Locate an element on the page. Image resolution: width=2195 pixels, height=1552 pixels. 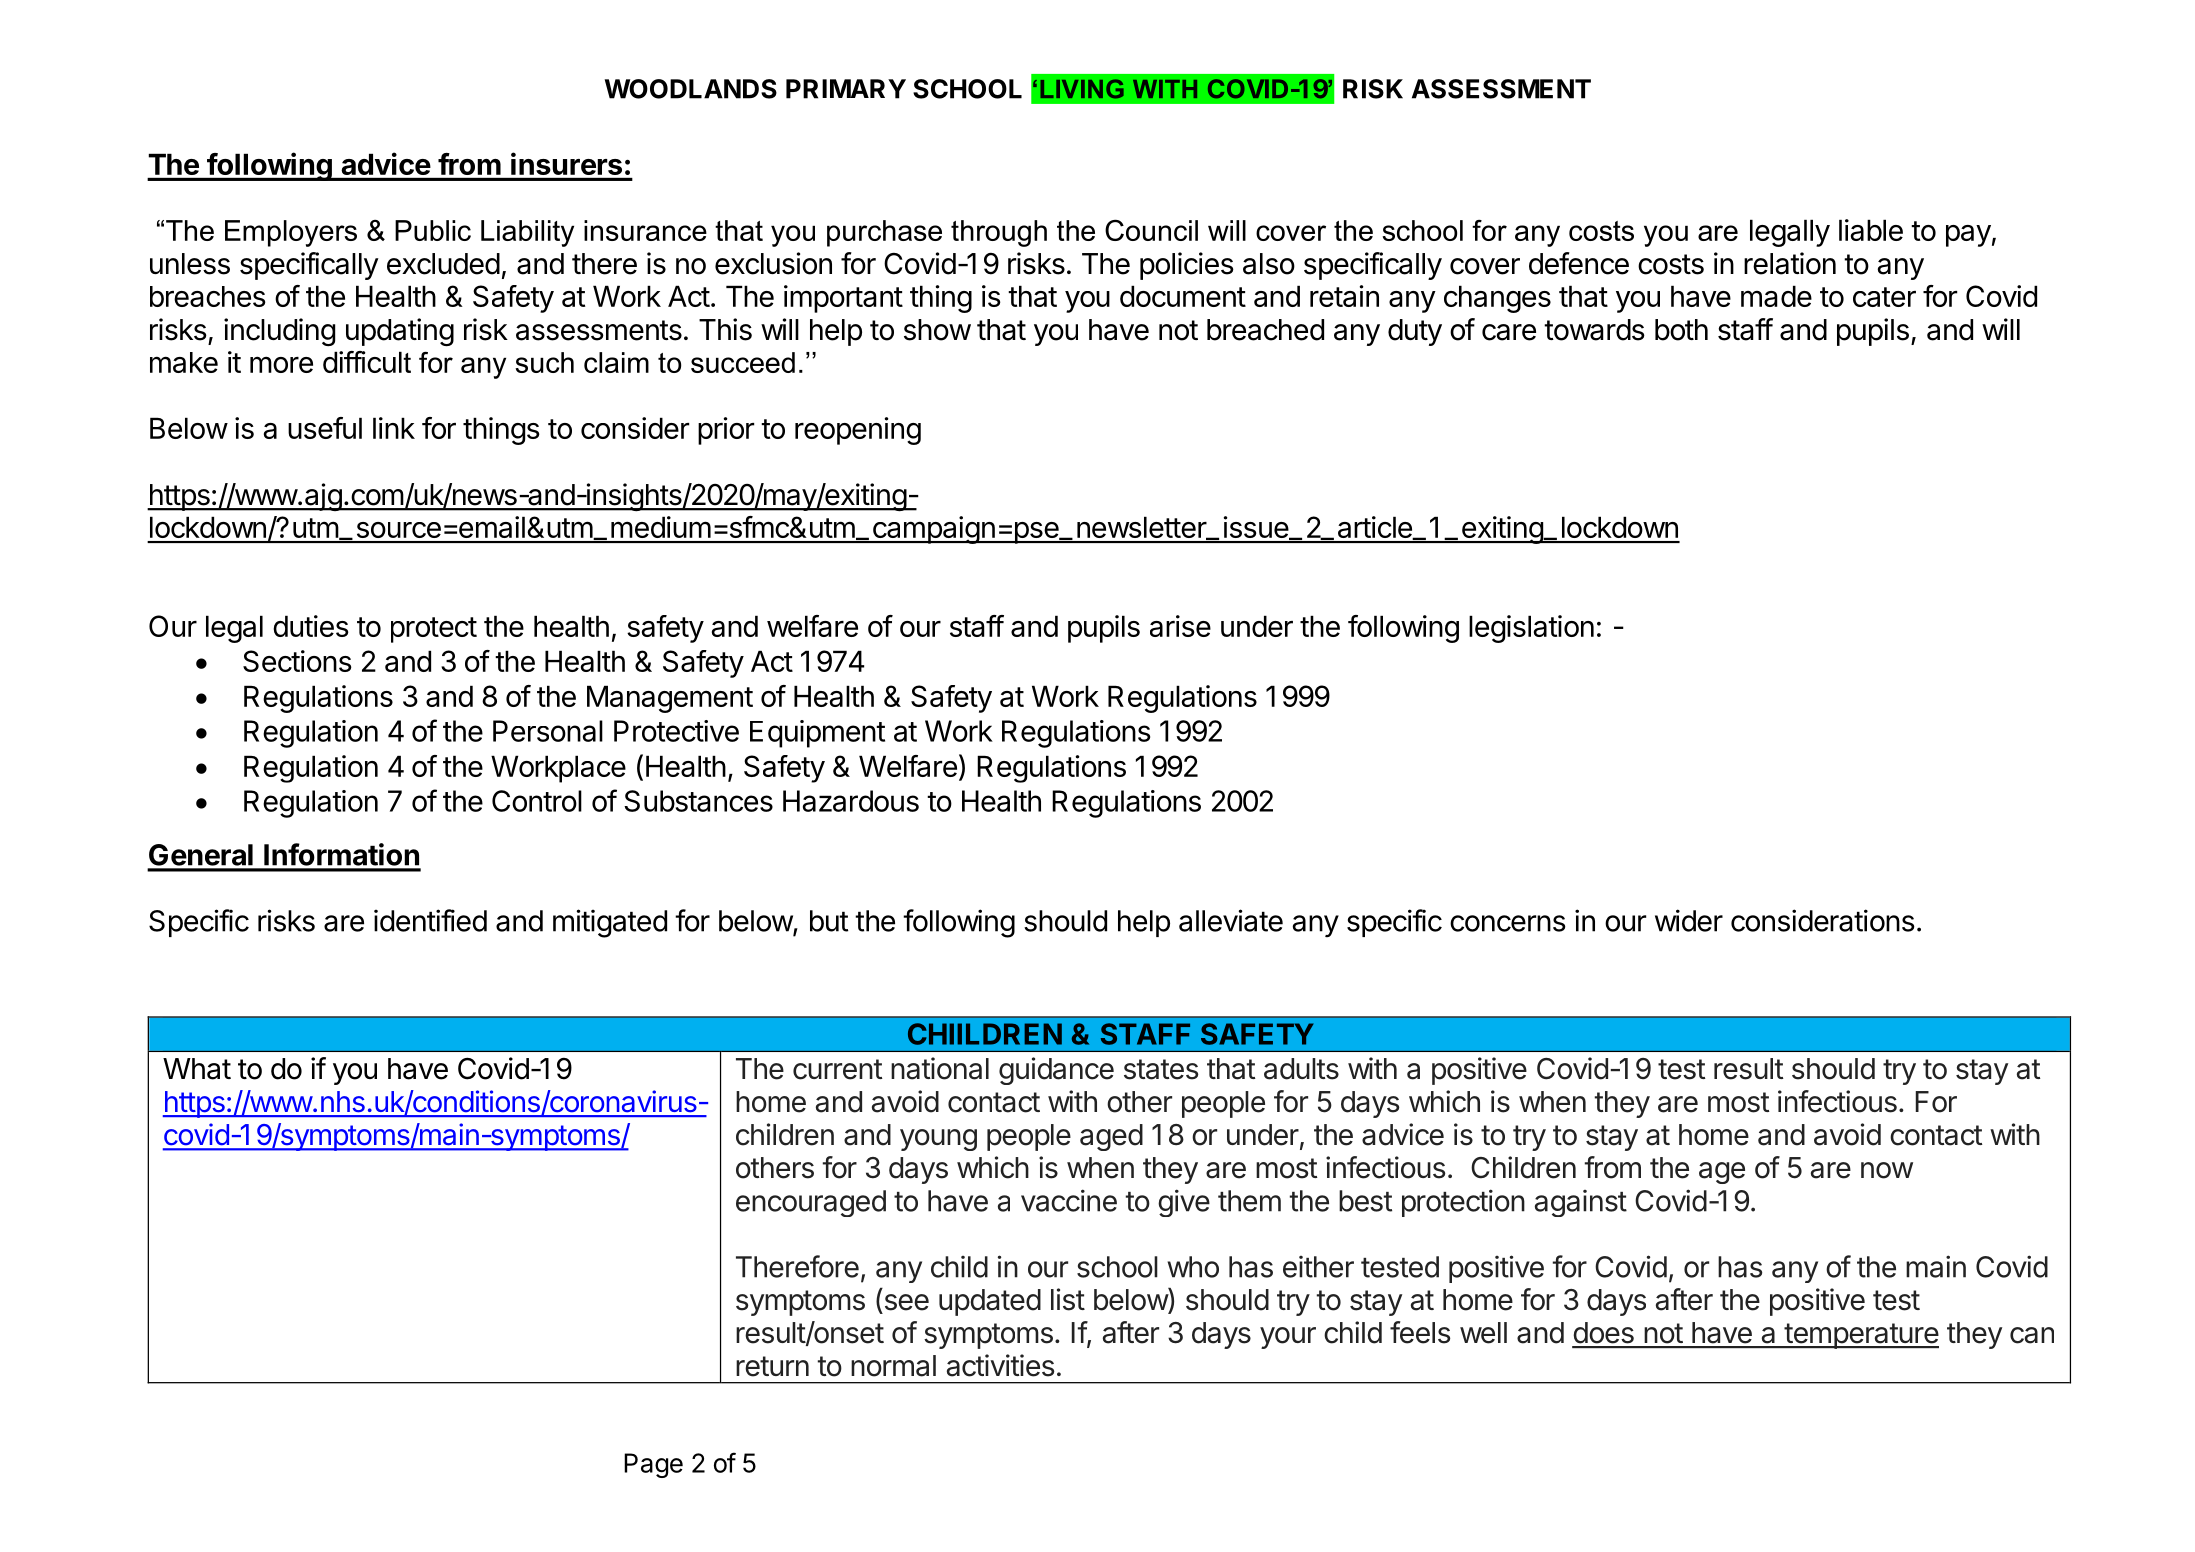
Page is located at coordinates (653, 1465).
